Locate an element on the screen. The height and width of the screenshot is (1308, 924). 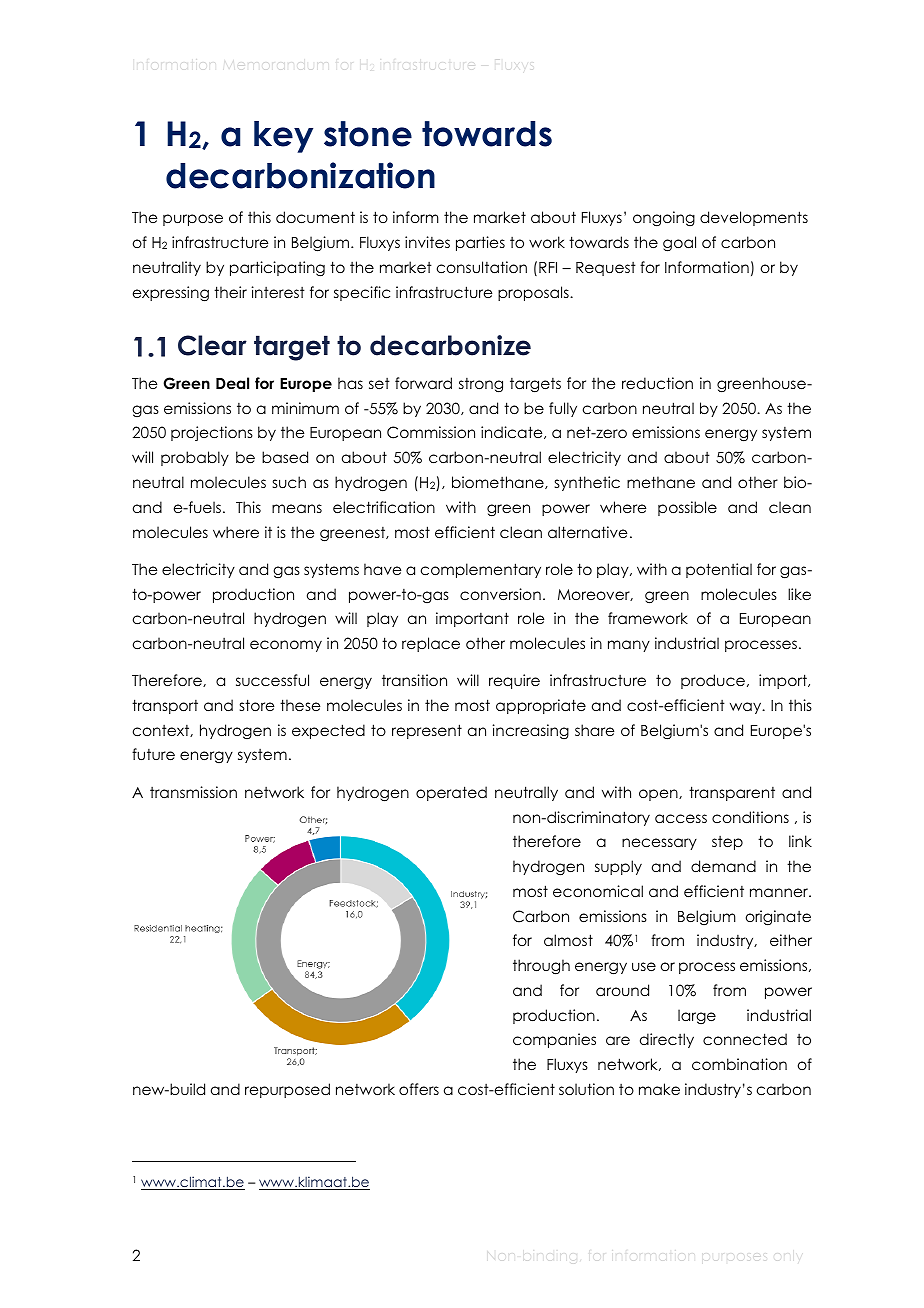
key is located at coordinates (283, 137).
